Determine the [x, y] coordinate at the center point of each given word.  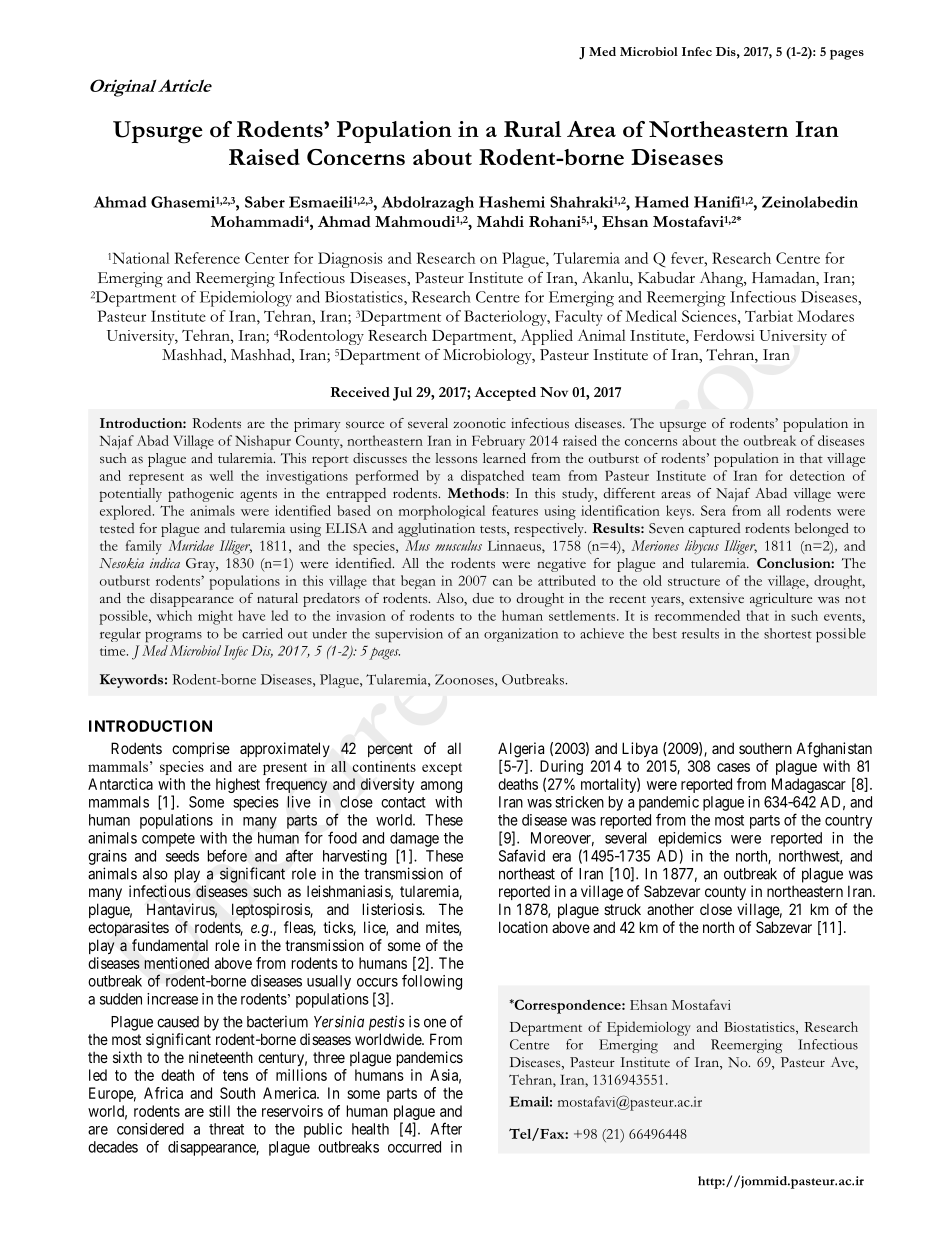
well [221, 475]
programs [173, 637]
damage [414, 839]
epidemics [690, 839]
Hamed [662, 202]
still [219, 1111]
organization [521, 635]
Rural [532, 129]
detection [817, 475]
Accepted [505, 394]
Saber [265, 202]
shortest [788, 633]
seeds [182, 856]
